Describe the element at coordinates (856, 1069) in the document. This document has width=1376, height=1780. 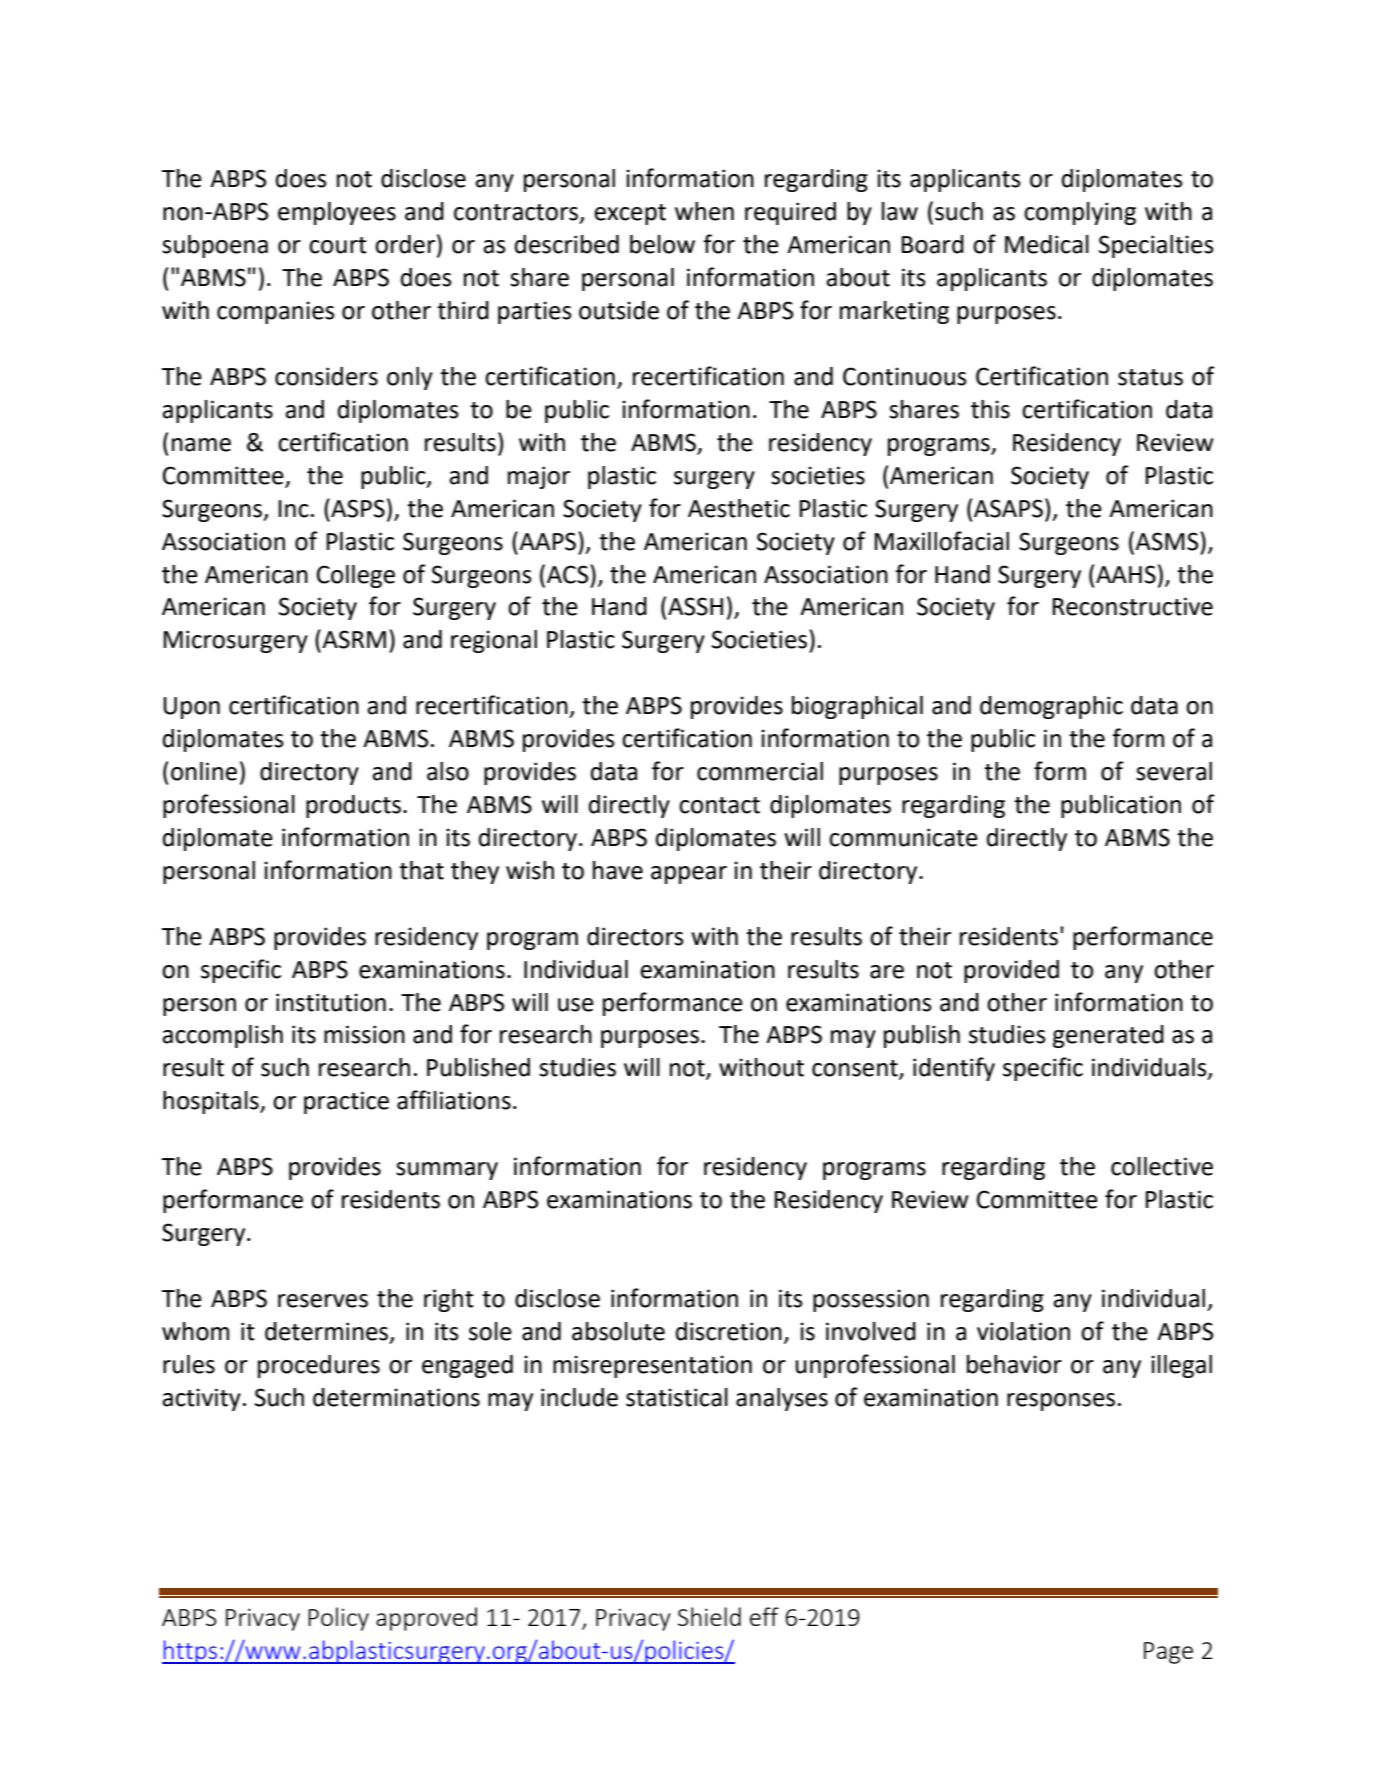
I see `consent` at that location.
